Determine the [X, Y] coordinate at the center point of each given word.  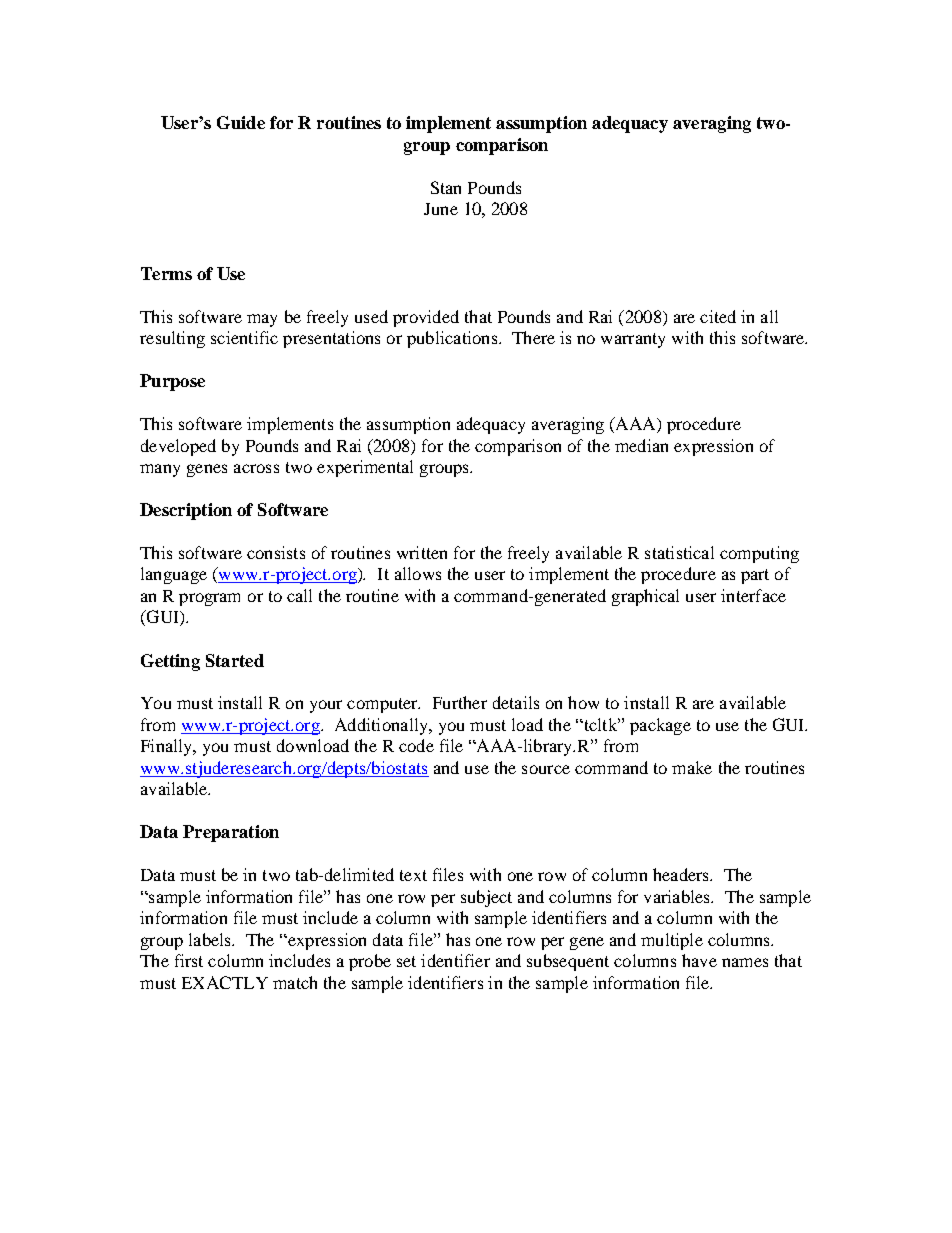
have [699, 960]
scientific [244, 337]
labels [211, 939]
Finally [168, 747]
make [692, 767]
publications [453, 339]
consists [276, 552]
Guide [241, 122]
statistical [679, 552]
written [422, 552]
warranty [633, 340]
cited [718, 316]
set [406, 961]
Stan [446, 187]
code [416, 745]
